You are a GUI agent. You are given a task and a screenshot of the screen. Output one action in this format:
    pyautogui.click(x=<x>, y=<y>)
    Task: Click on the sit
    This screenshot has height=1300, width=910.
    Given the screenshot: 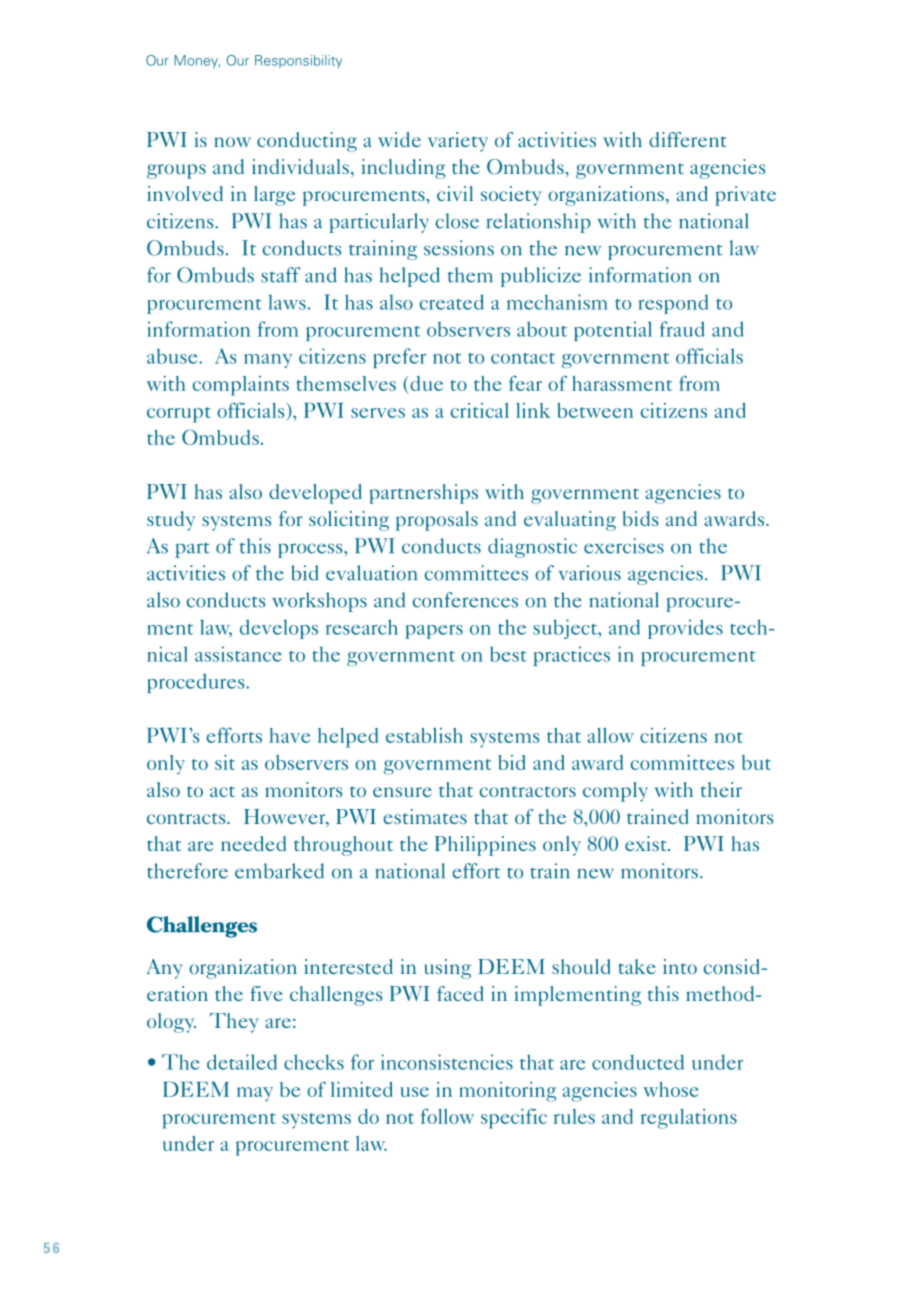 What is the action you would take?
    pyautogui.click(x=225, y=762)
